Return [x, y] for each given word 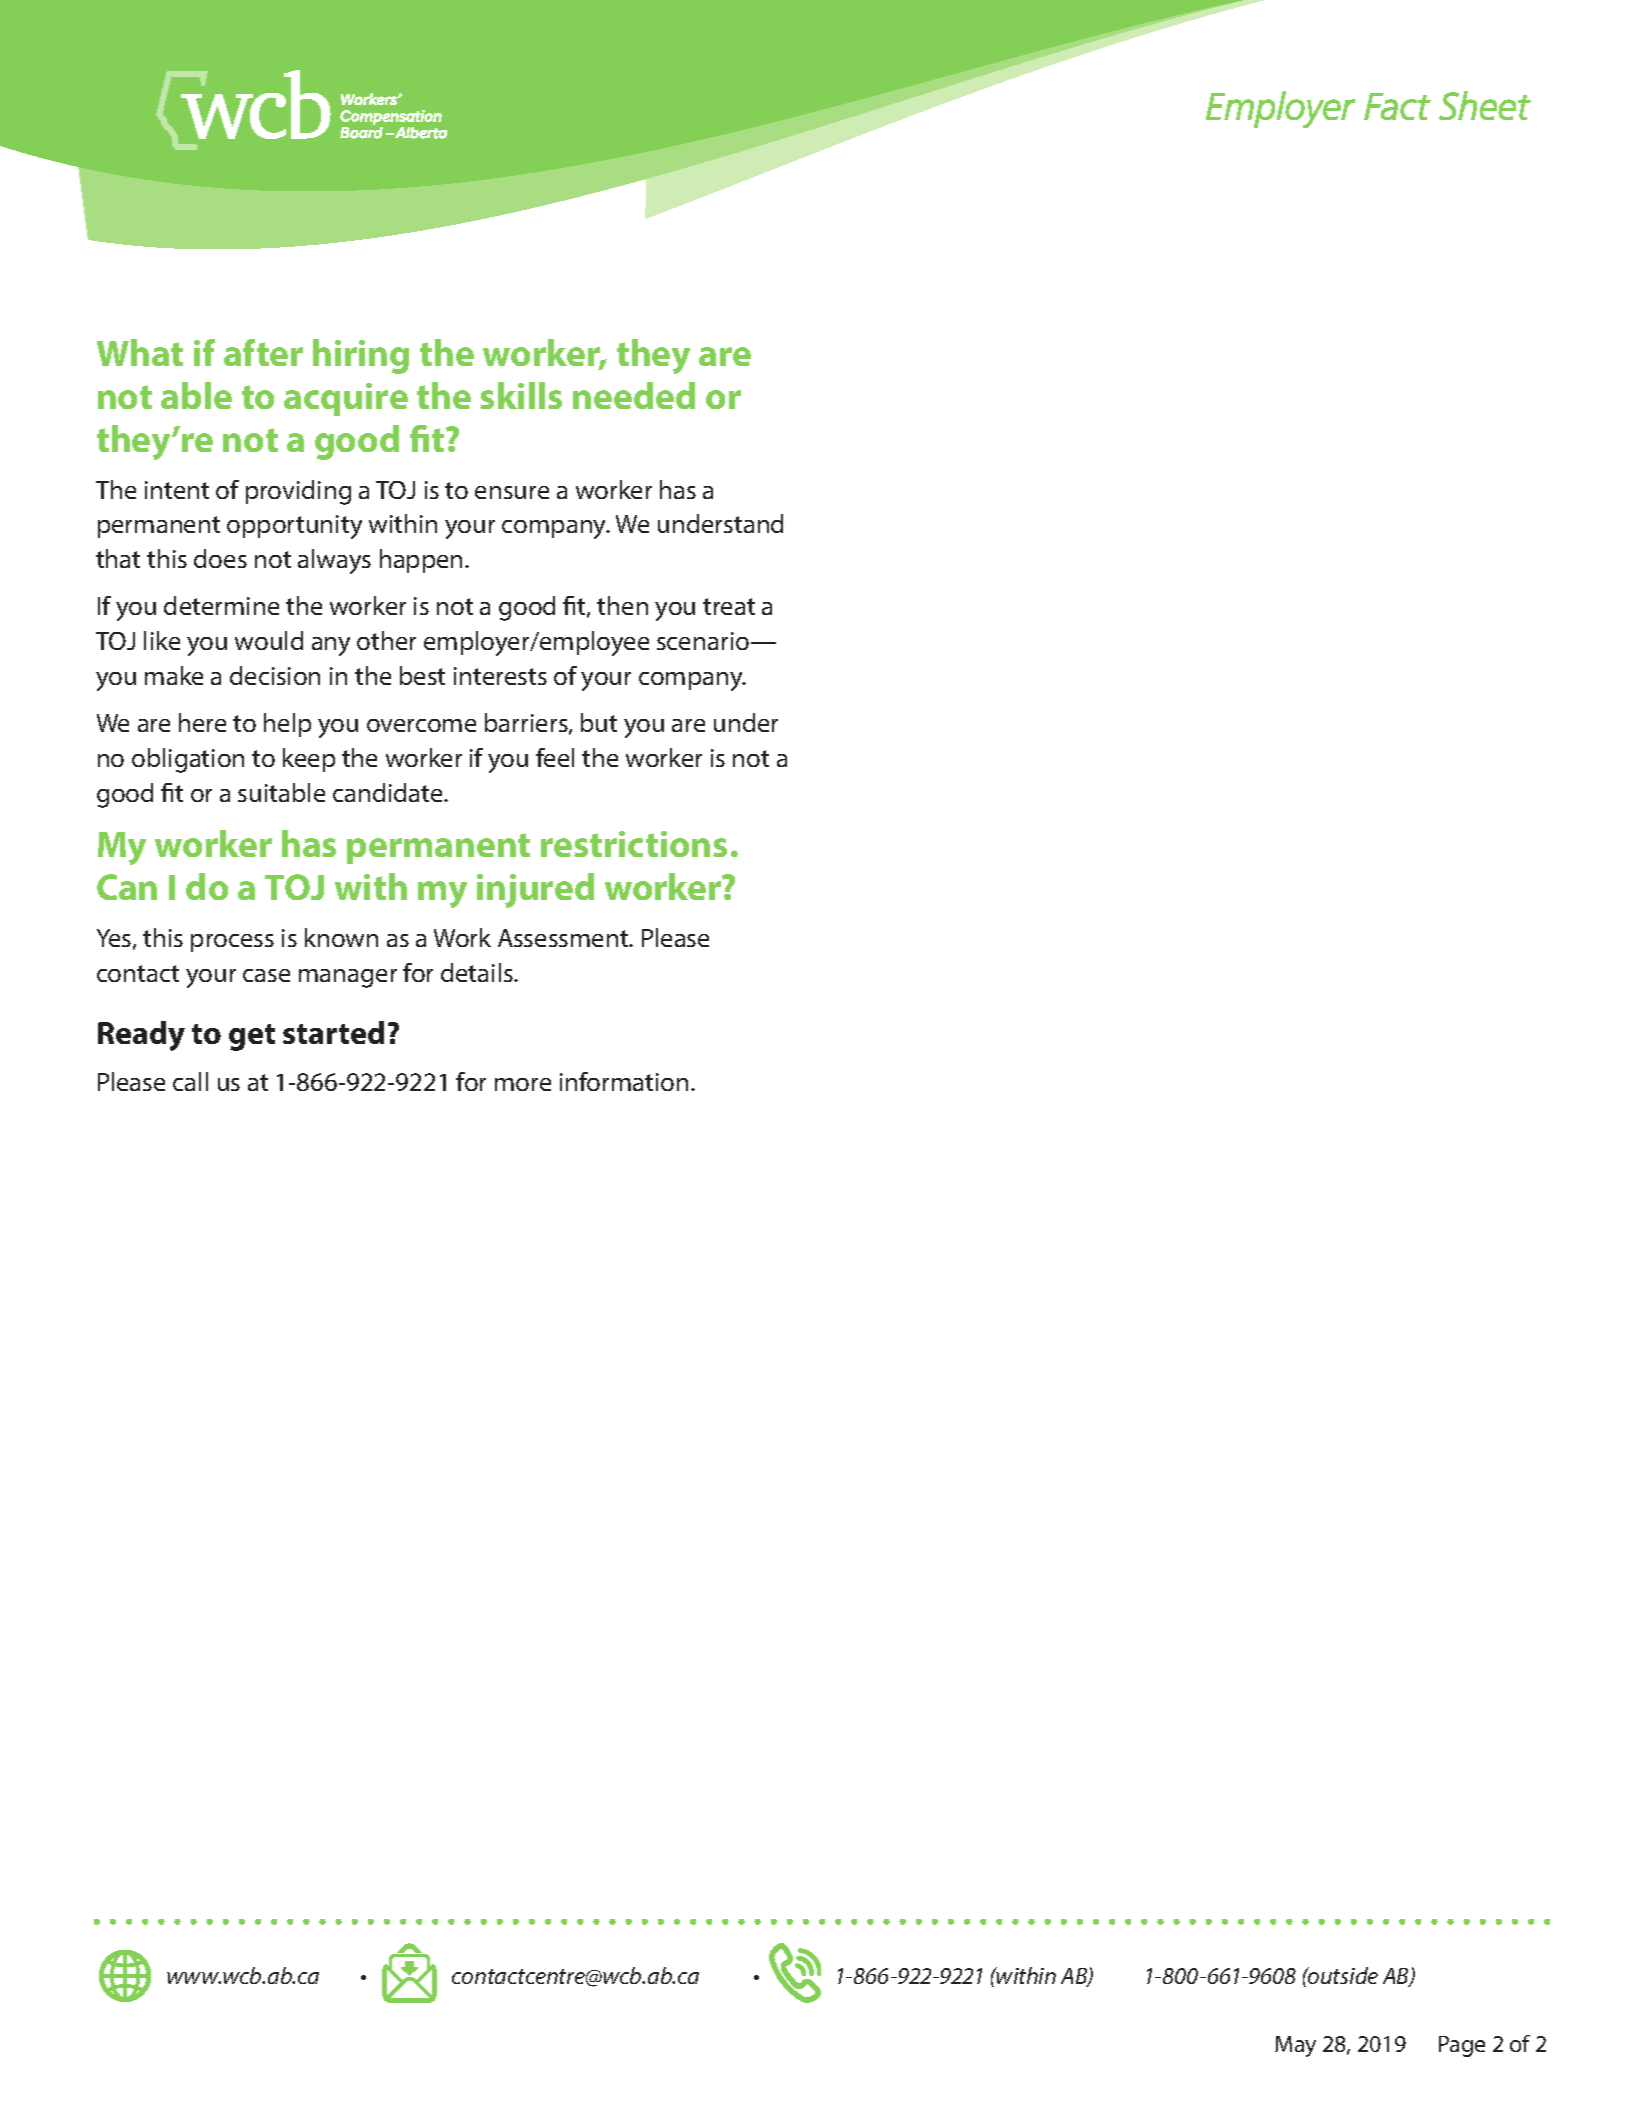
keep [309, 760]
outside [1342, 1975]
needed [634, 395]
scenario [703, 641]
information [624, 1081]
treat [729, 606]
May [1295, 2046]
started [333, 1032]
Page [1462, 2046]
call [190, 1081]
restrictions [634, 844]
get [252, 1037]
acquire [346, 399]
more [523, 1084]
